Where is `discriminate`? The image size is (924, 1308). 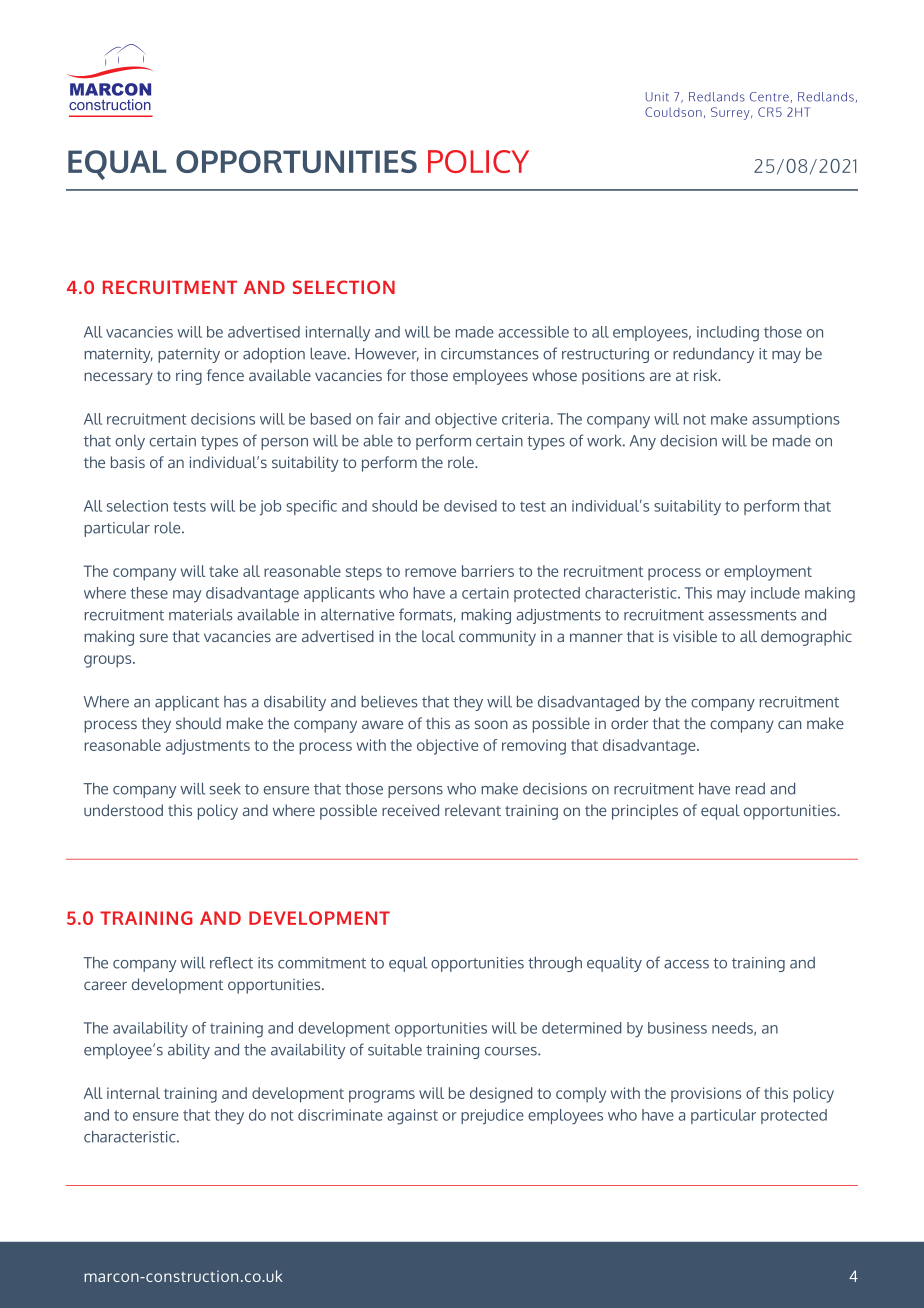 discriminate is located at coordinates (340, 1115).
